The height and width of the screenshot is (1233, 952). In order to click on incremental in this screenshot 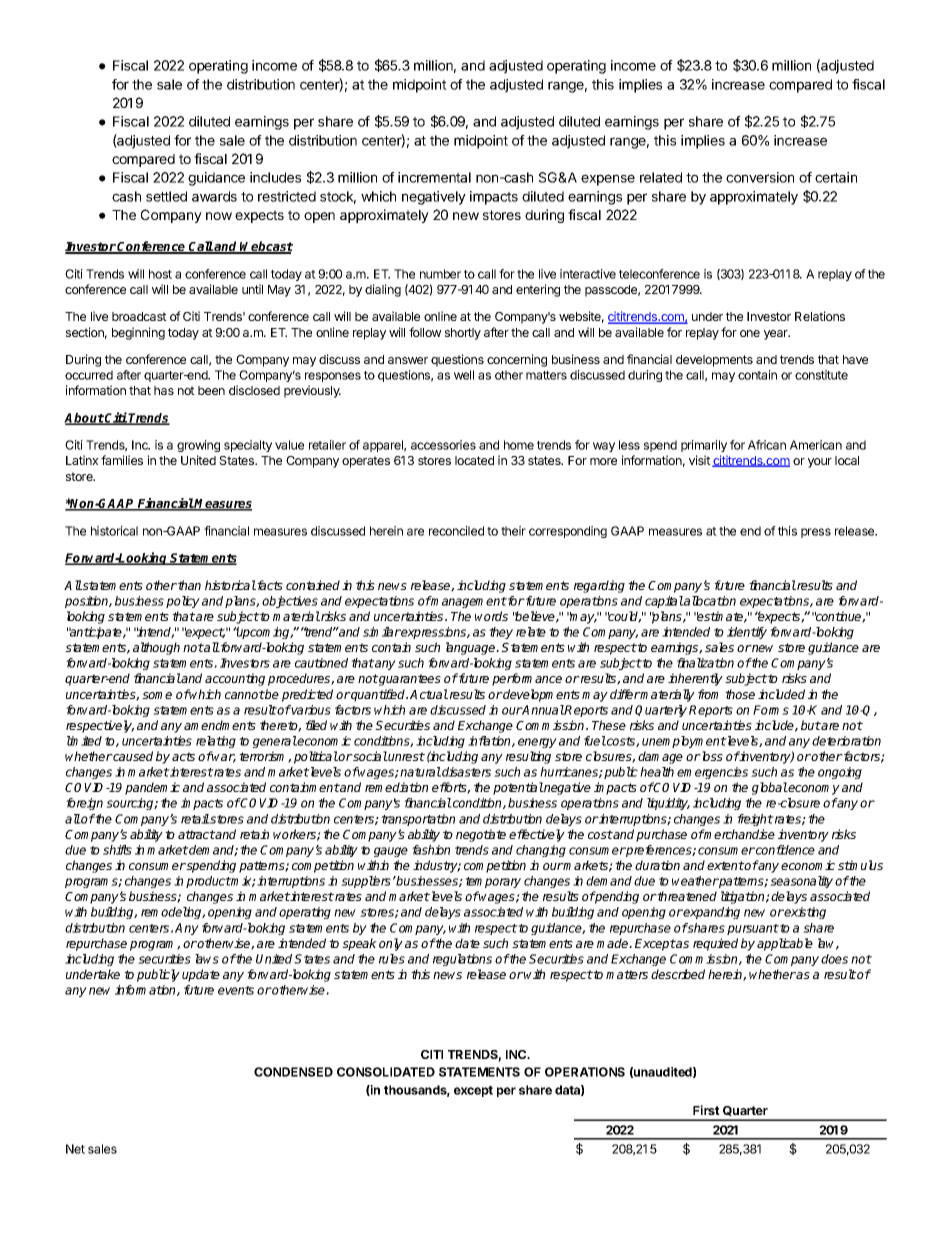, I will do `click(434, 177)`.
